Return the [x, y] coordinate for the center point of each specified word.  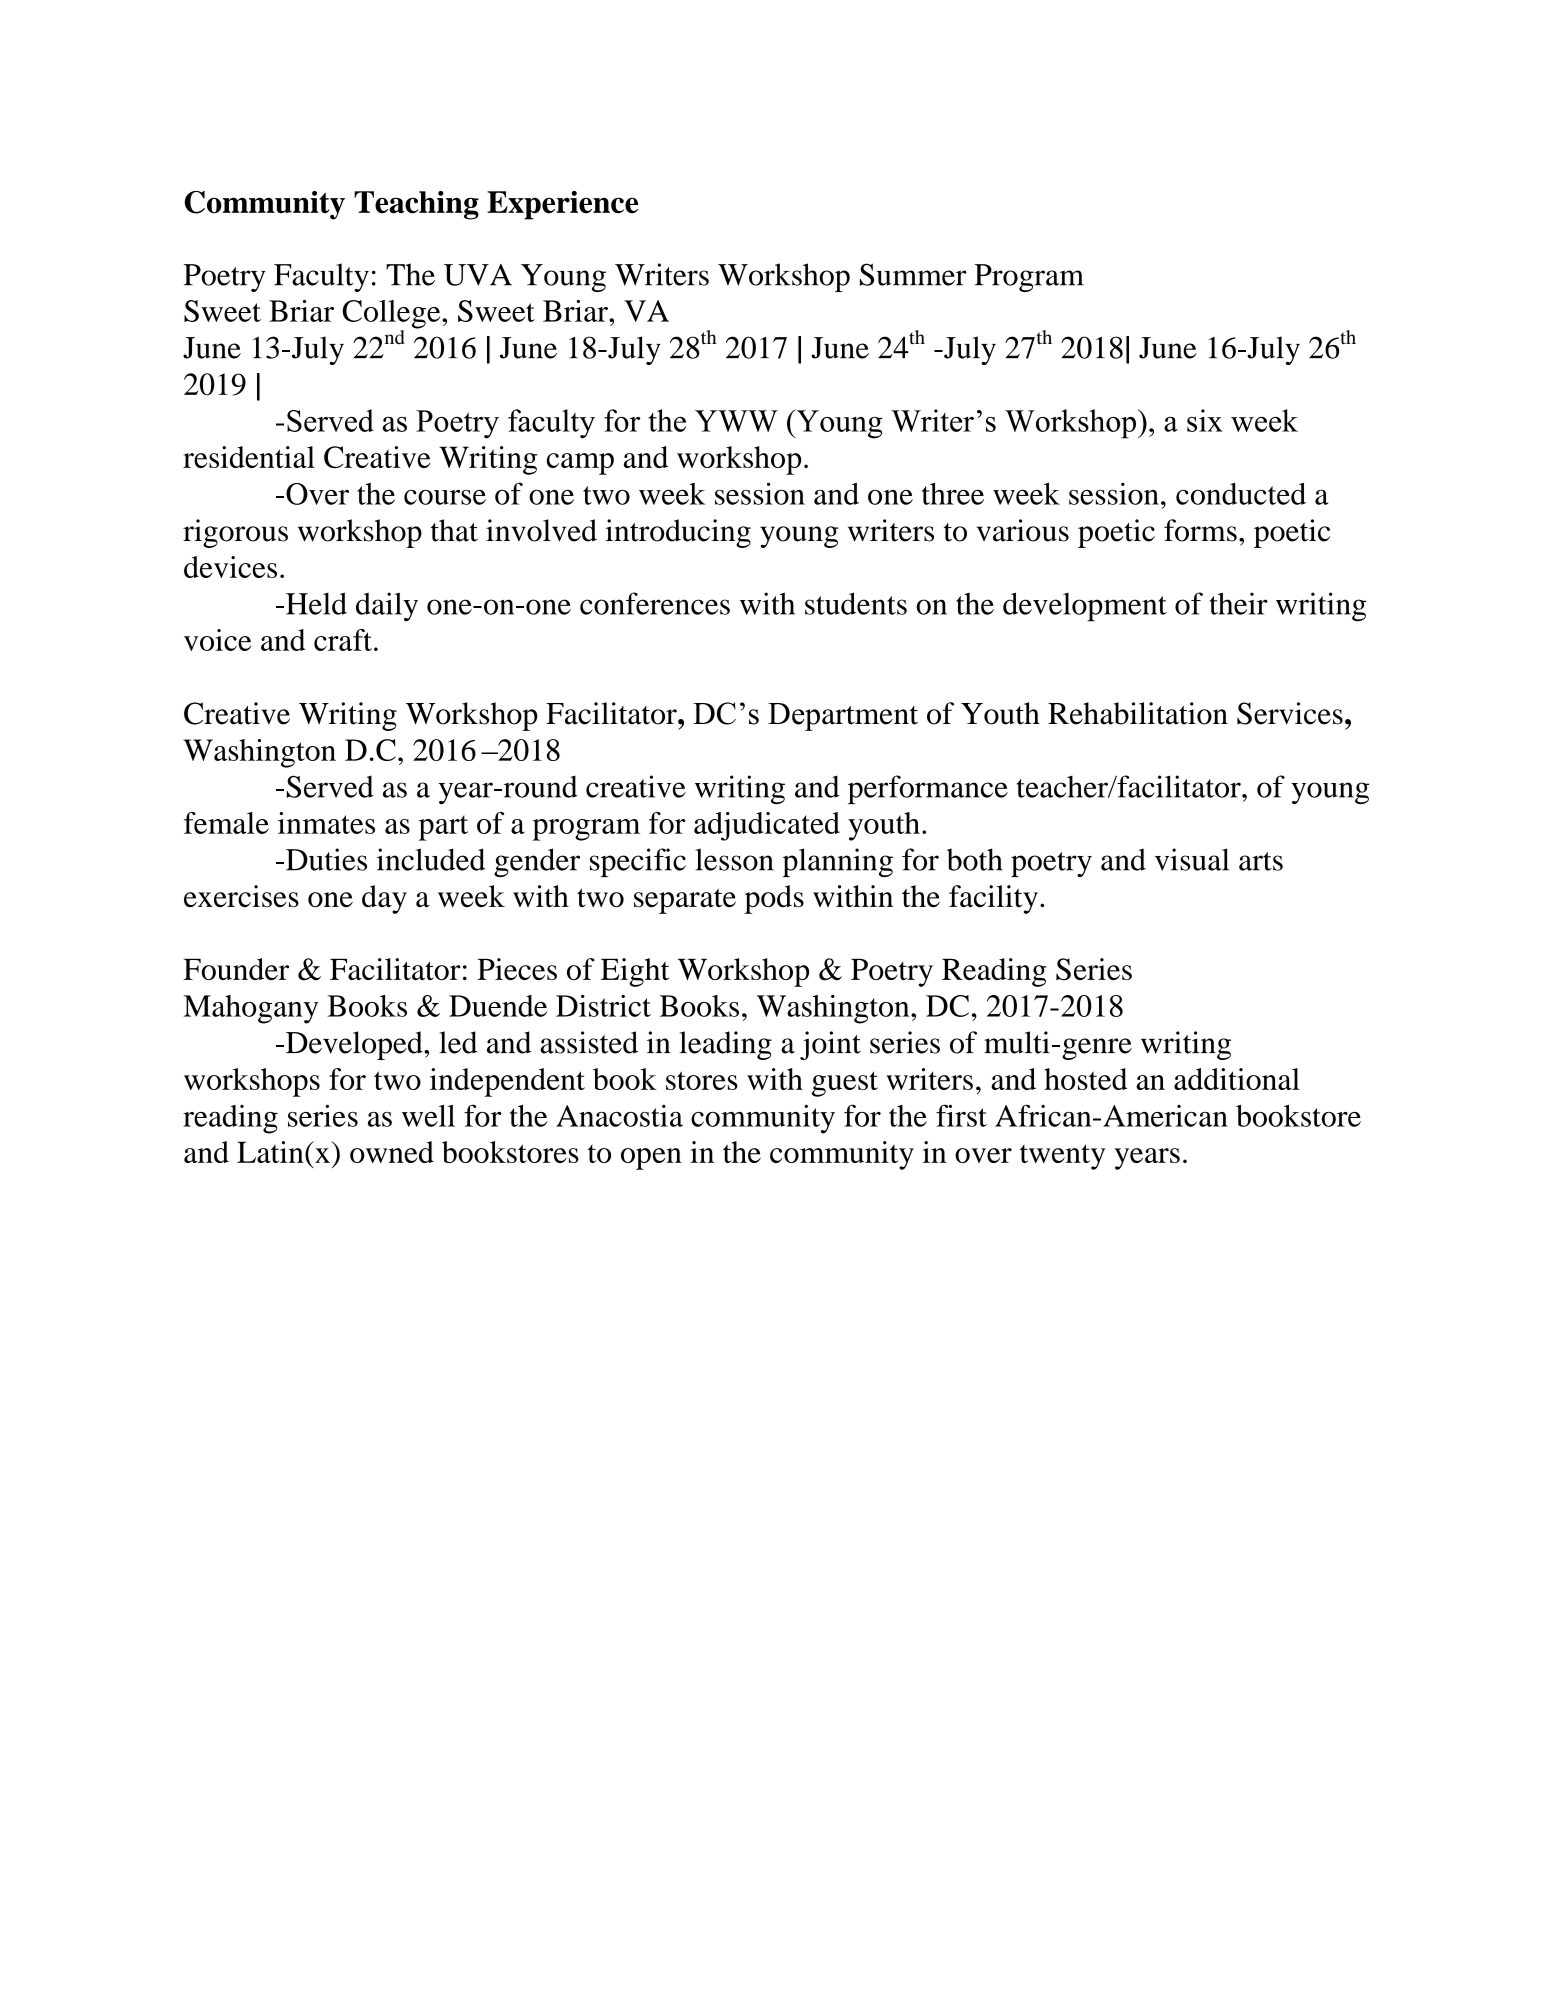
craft [343, 640]
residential [249, 457]
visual [1192, 859]
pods [774, 899]
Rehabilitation [1138, 713]
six [1205, 420]
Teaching [416, 205]
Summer [913, 274]
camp [580, 464]
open [651, 1159]
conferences [655, 603]
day [384, 899]
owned [392, 1152]
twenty [1062, 1157]
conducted [1241, 494]
